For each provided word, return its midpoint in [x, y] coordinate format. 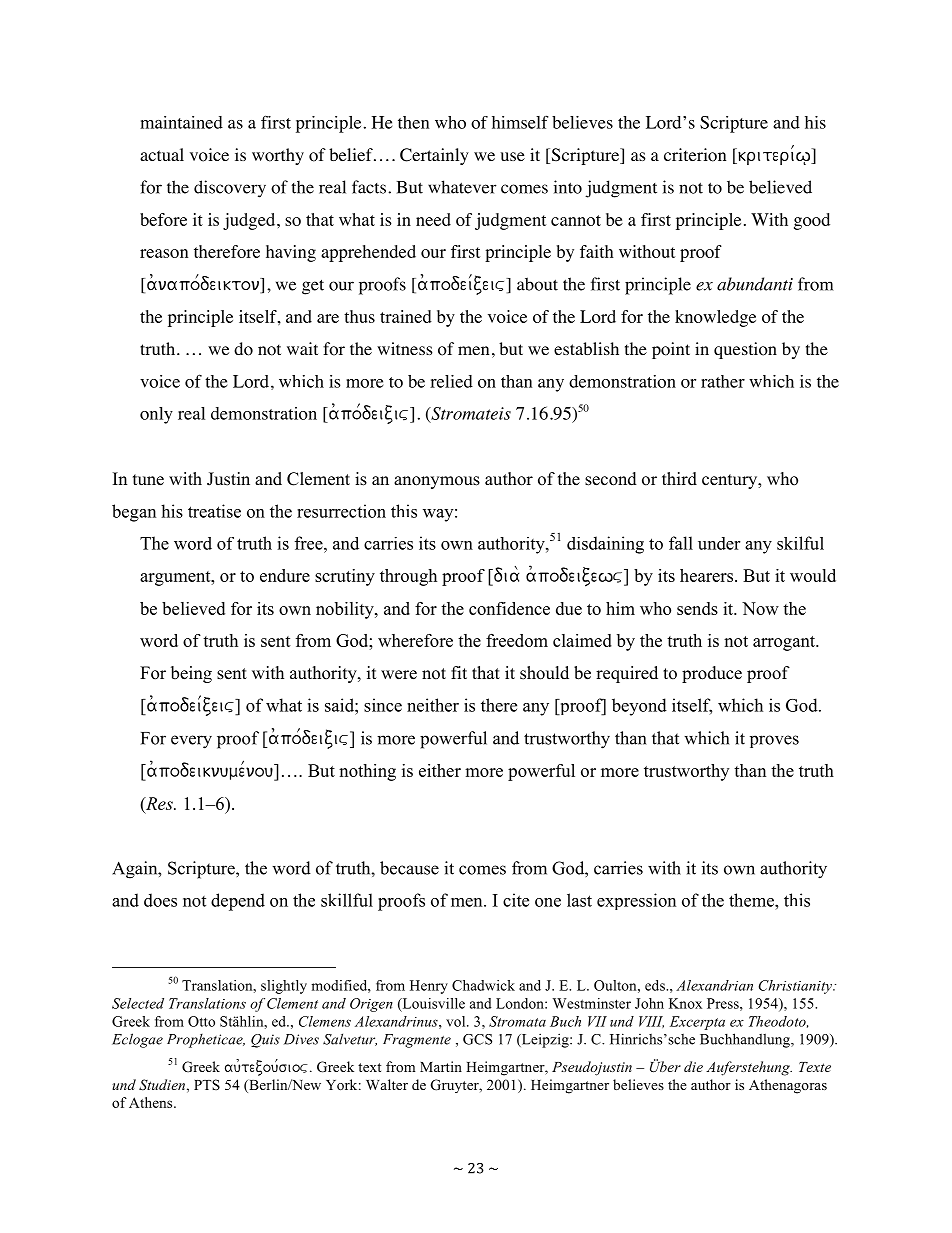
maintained [181, 122]
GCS [477, 1039]
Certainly [434, 156]
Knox [685, 1003]
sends [697, 608]
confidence [509, 608]
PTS [207, 1084]
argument [176, 578]
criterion [695, 155]
